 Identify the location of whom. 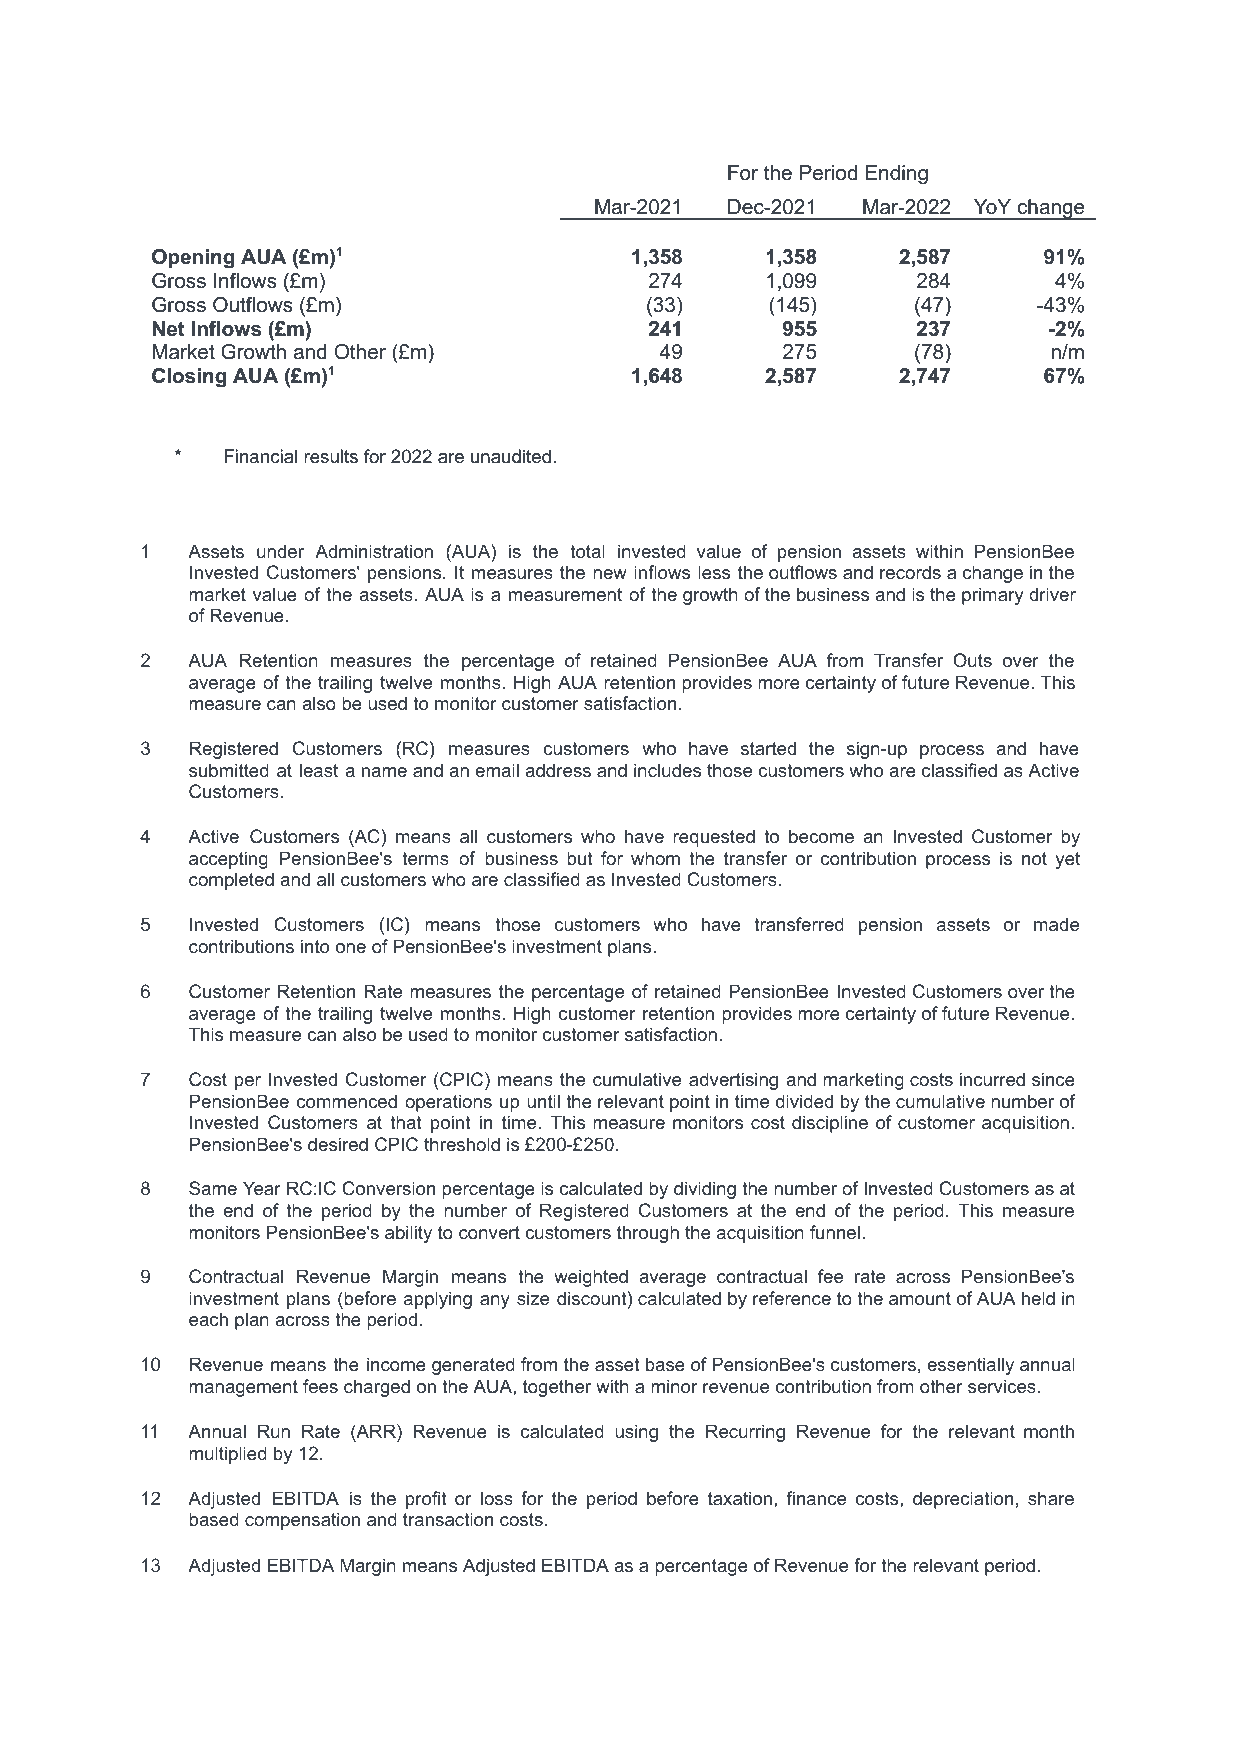
(655, 858).
